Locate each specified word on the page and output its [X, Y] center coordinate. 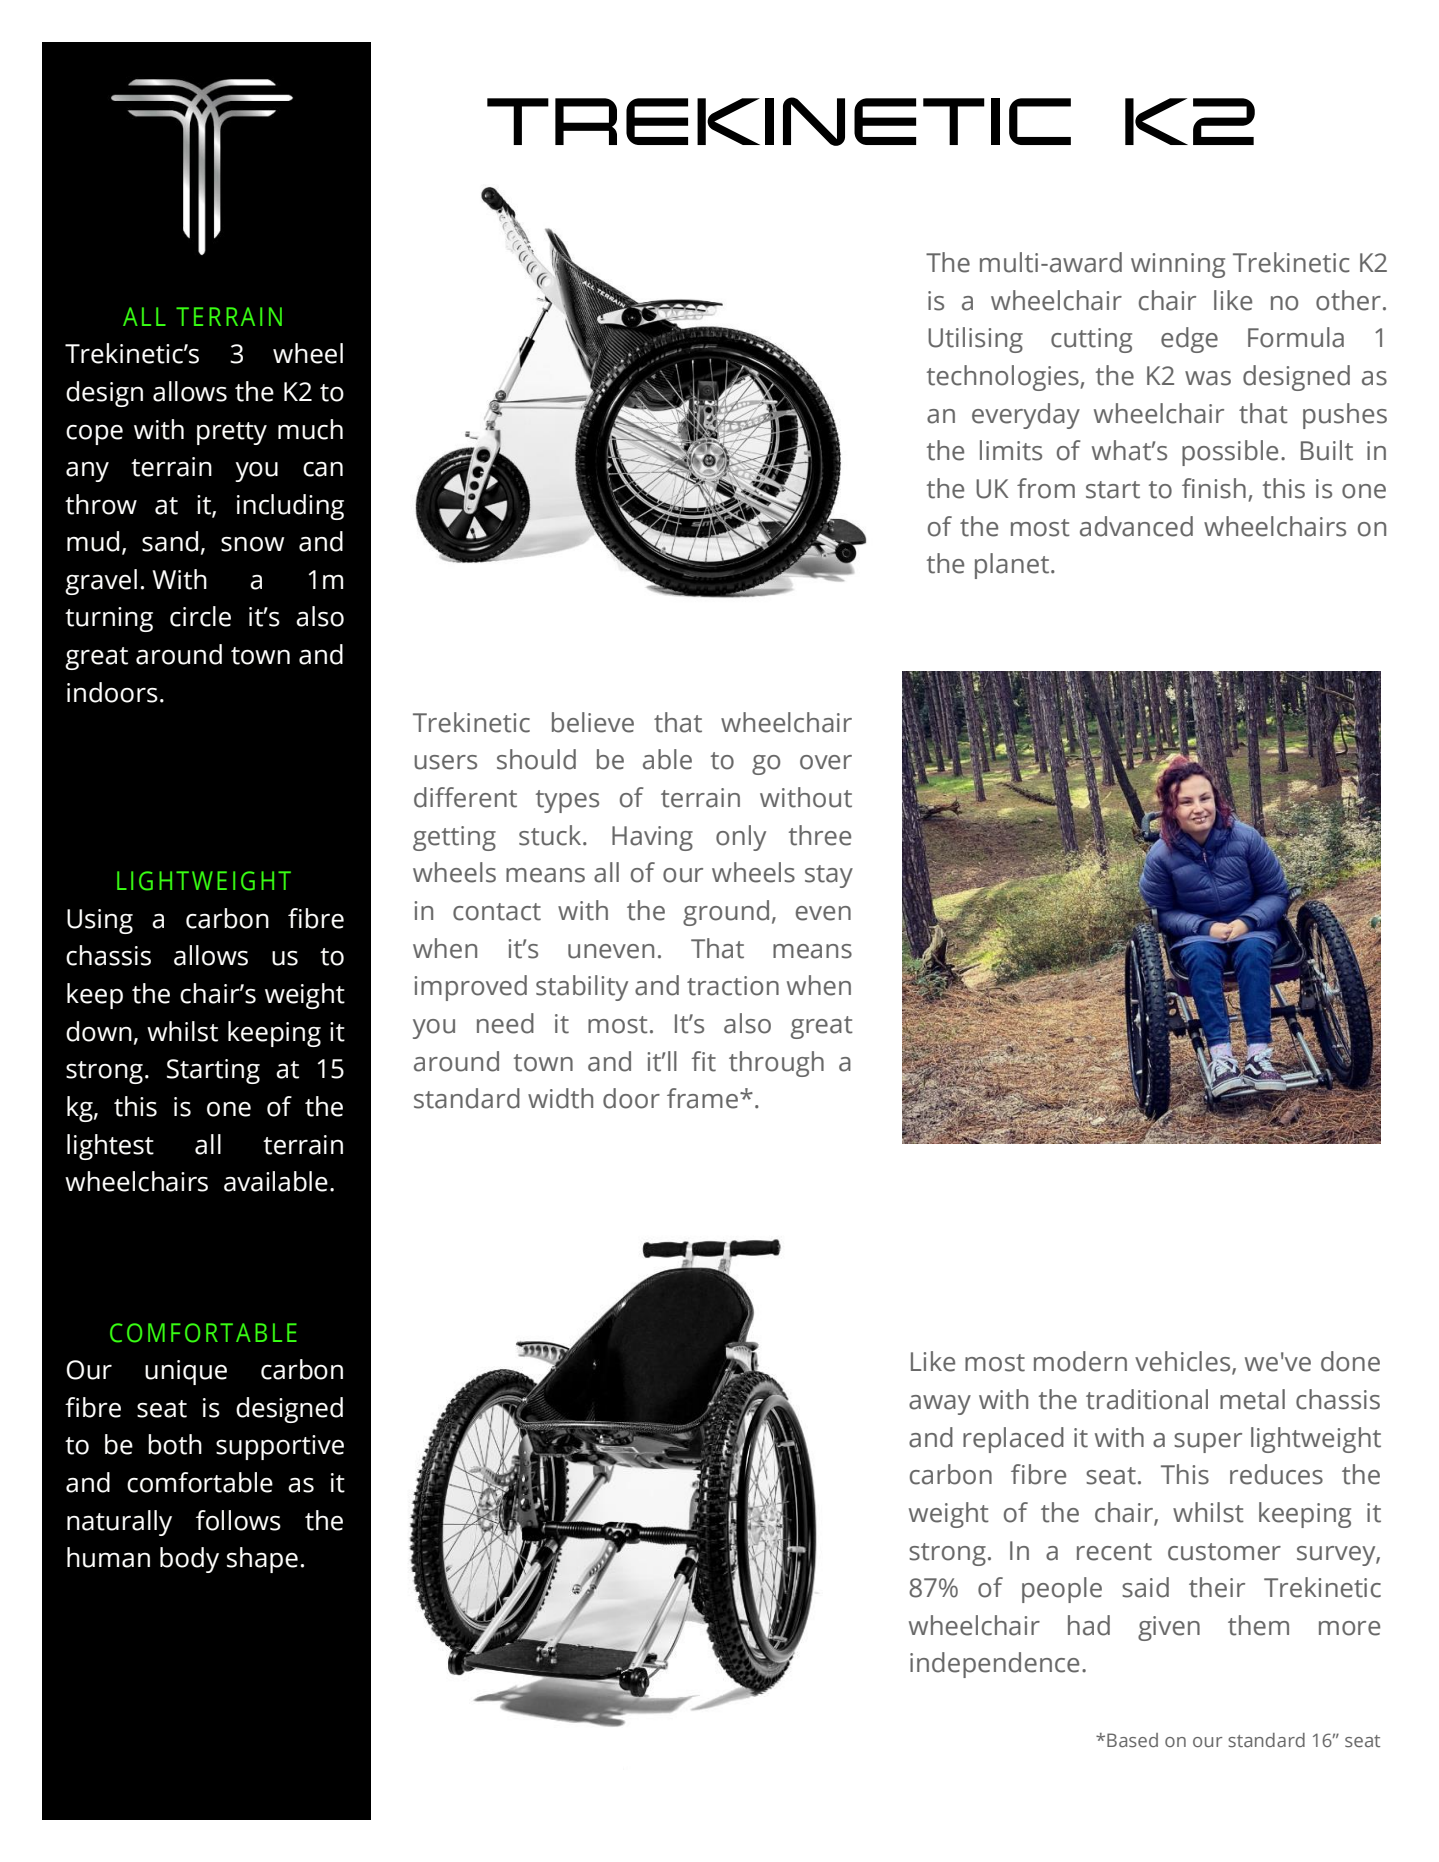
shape [262, 1560]
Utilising [975, 340]
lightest [110, 1147]
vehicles [1184, 1362]
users [445, 762]
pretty [232, 433]
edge [1189, 340]
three [820, 835]
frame [702, 1098]
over [826, 762]
